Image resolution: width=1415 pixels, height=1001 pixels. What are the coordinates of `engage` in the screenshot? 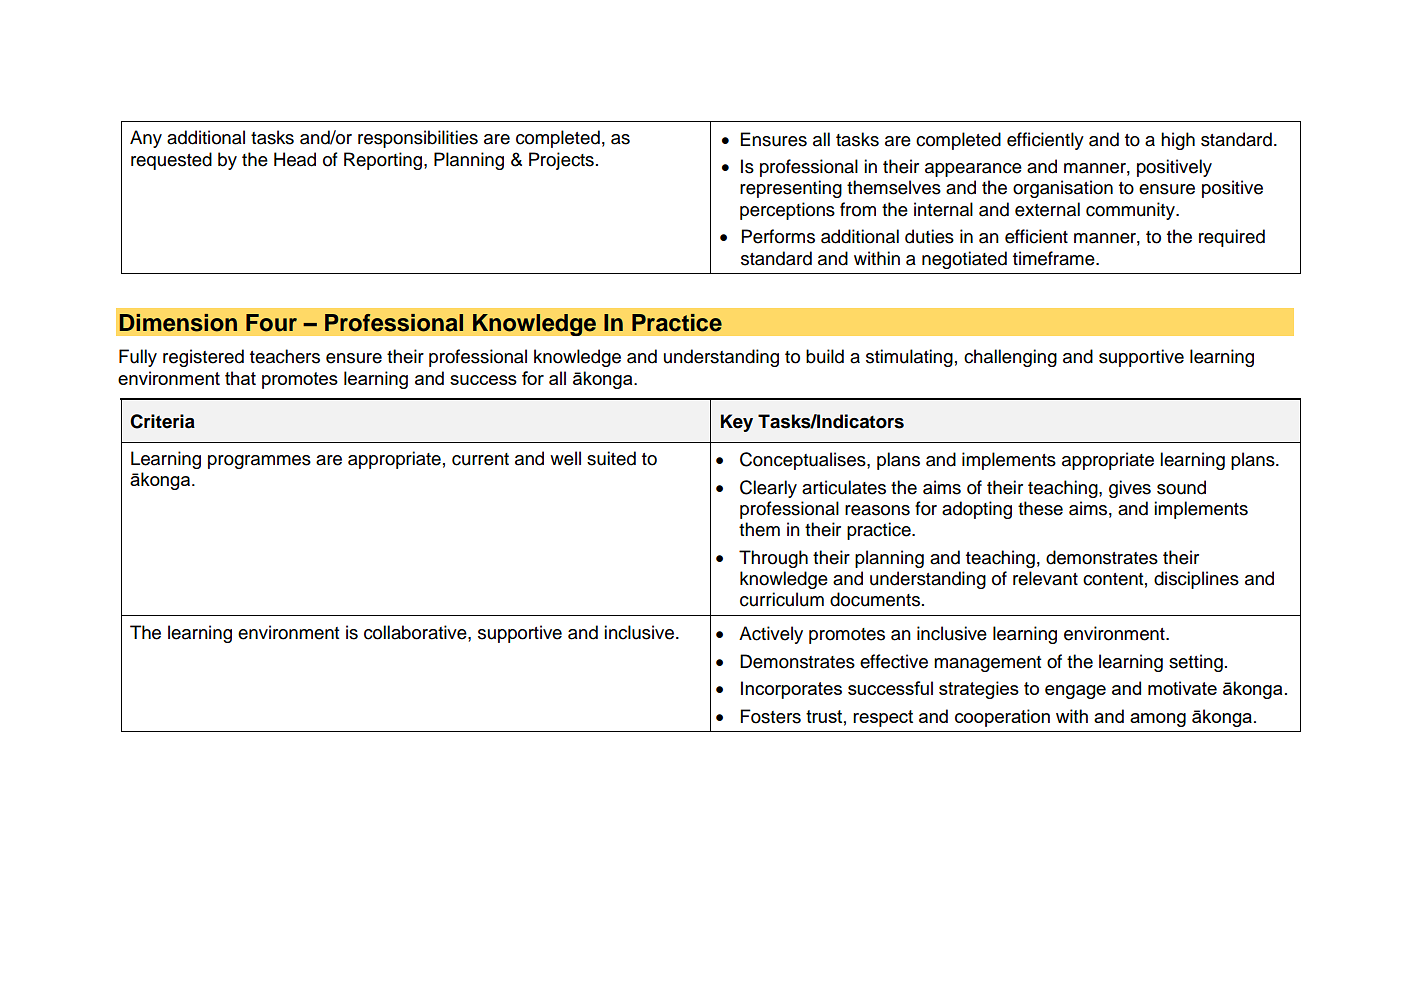 It's located at (1075, 692).
